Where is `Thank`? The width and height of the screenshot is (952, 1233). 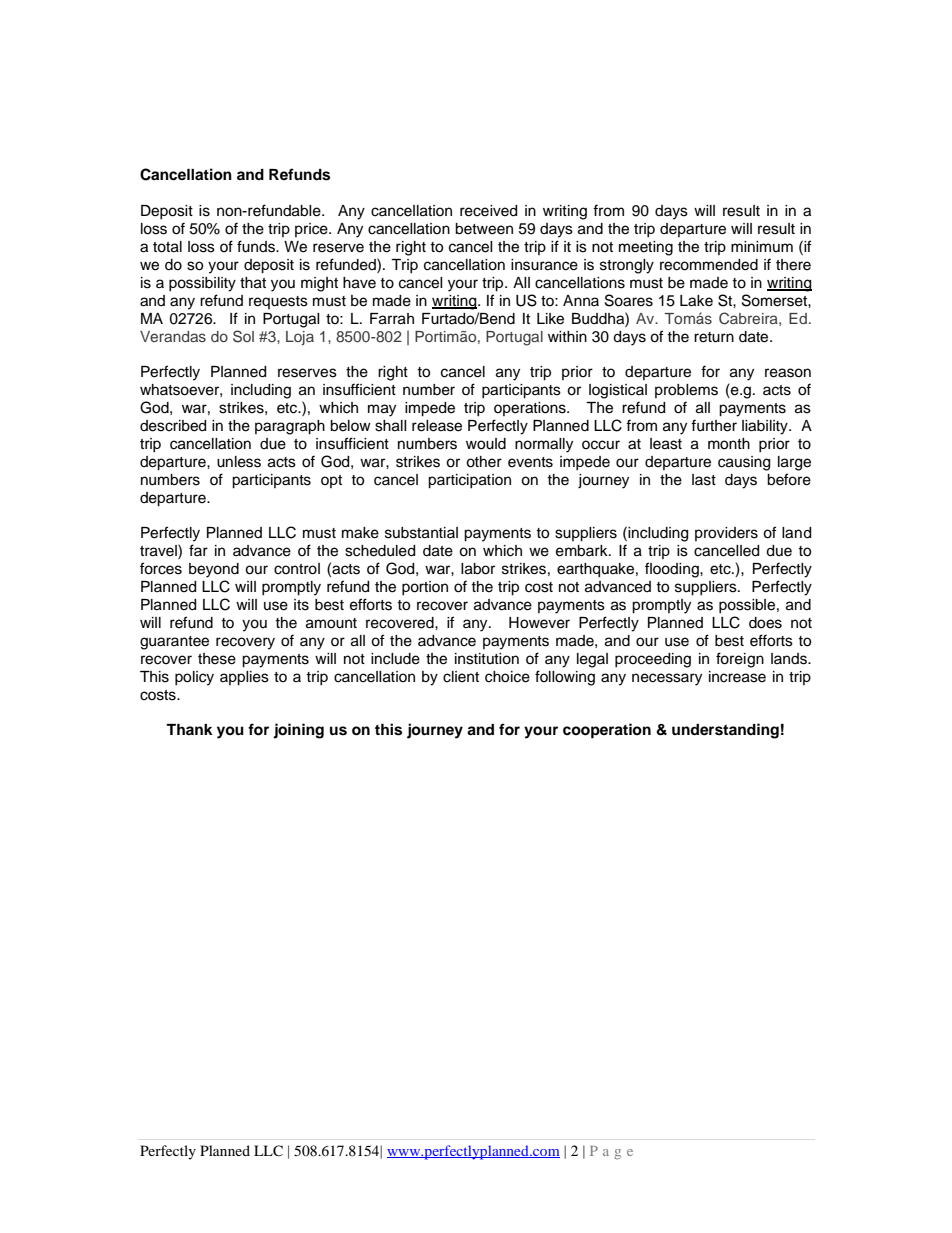
Thank is located at coordinates (189, 729).
